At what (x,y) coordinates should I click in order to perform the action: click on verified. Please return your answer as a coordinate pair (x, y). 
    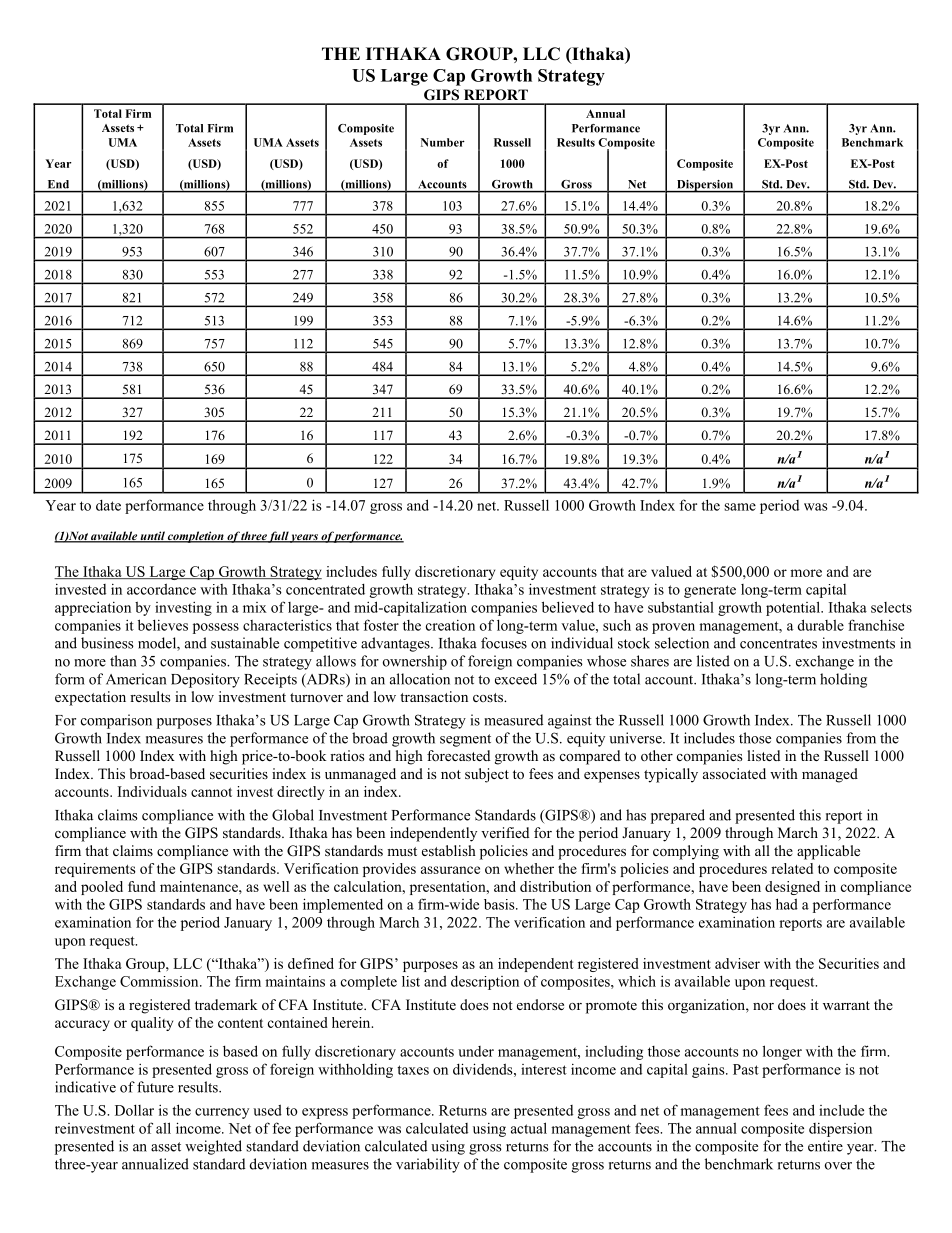
    Looking at the image, I should click on (505, 832).
